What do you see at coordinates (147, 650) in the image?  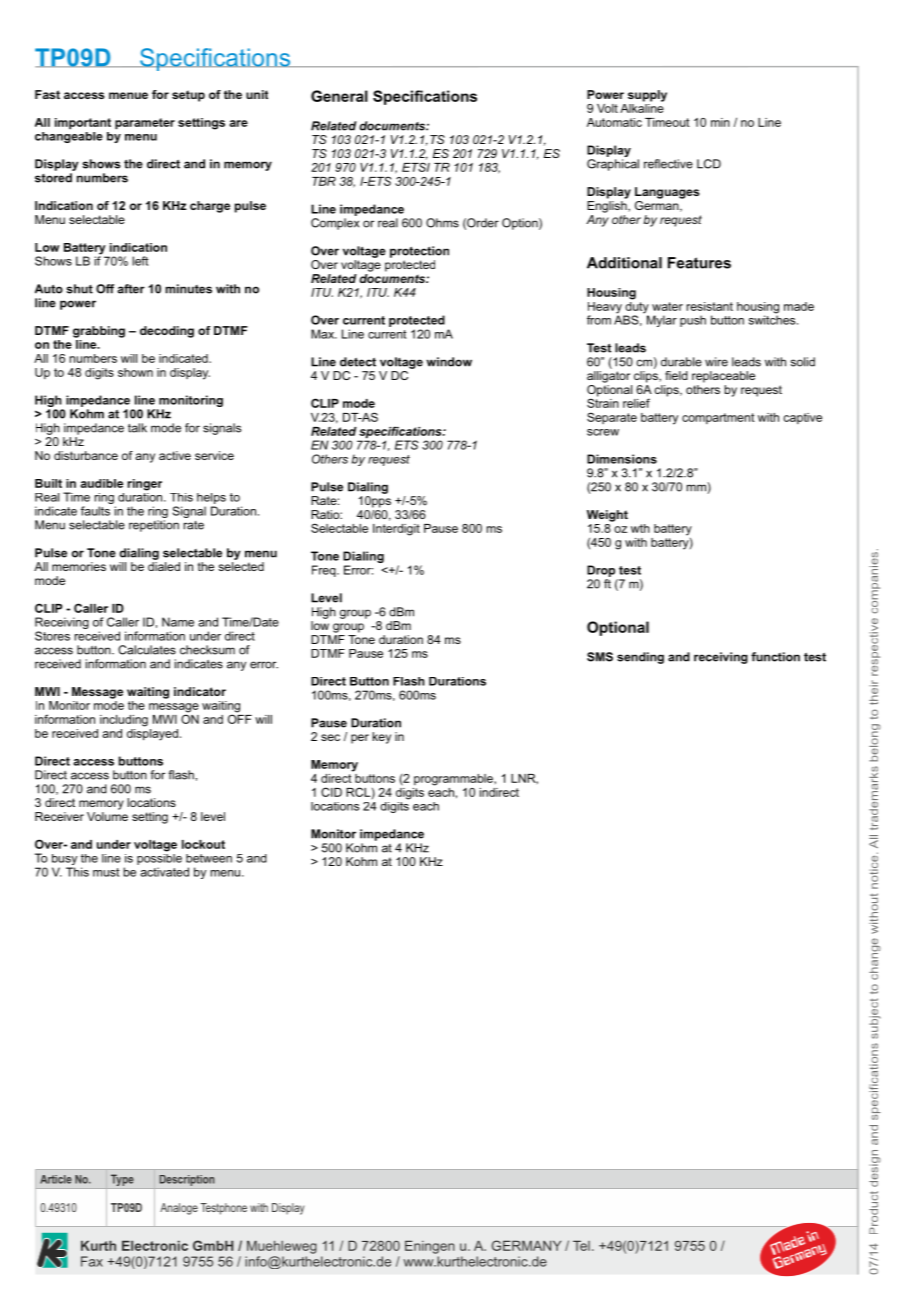 I see `Calculates` at bounding box center [147, 650].
